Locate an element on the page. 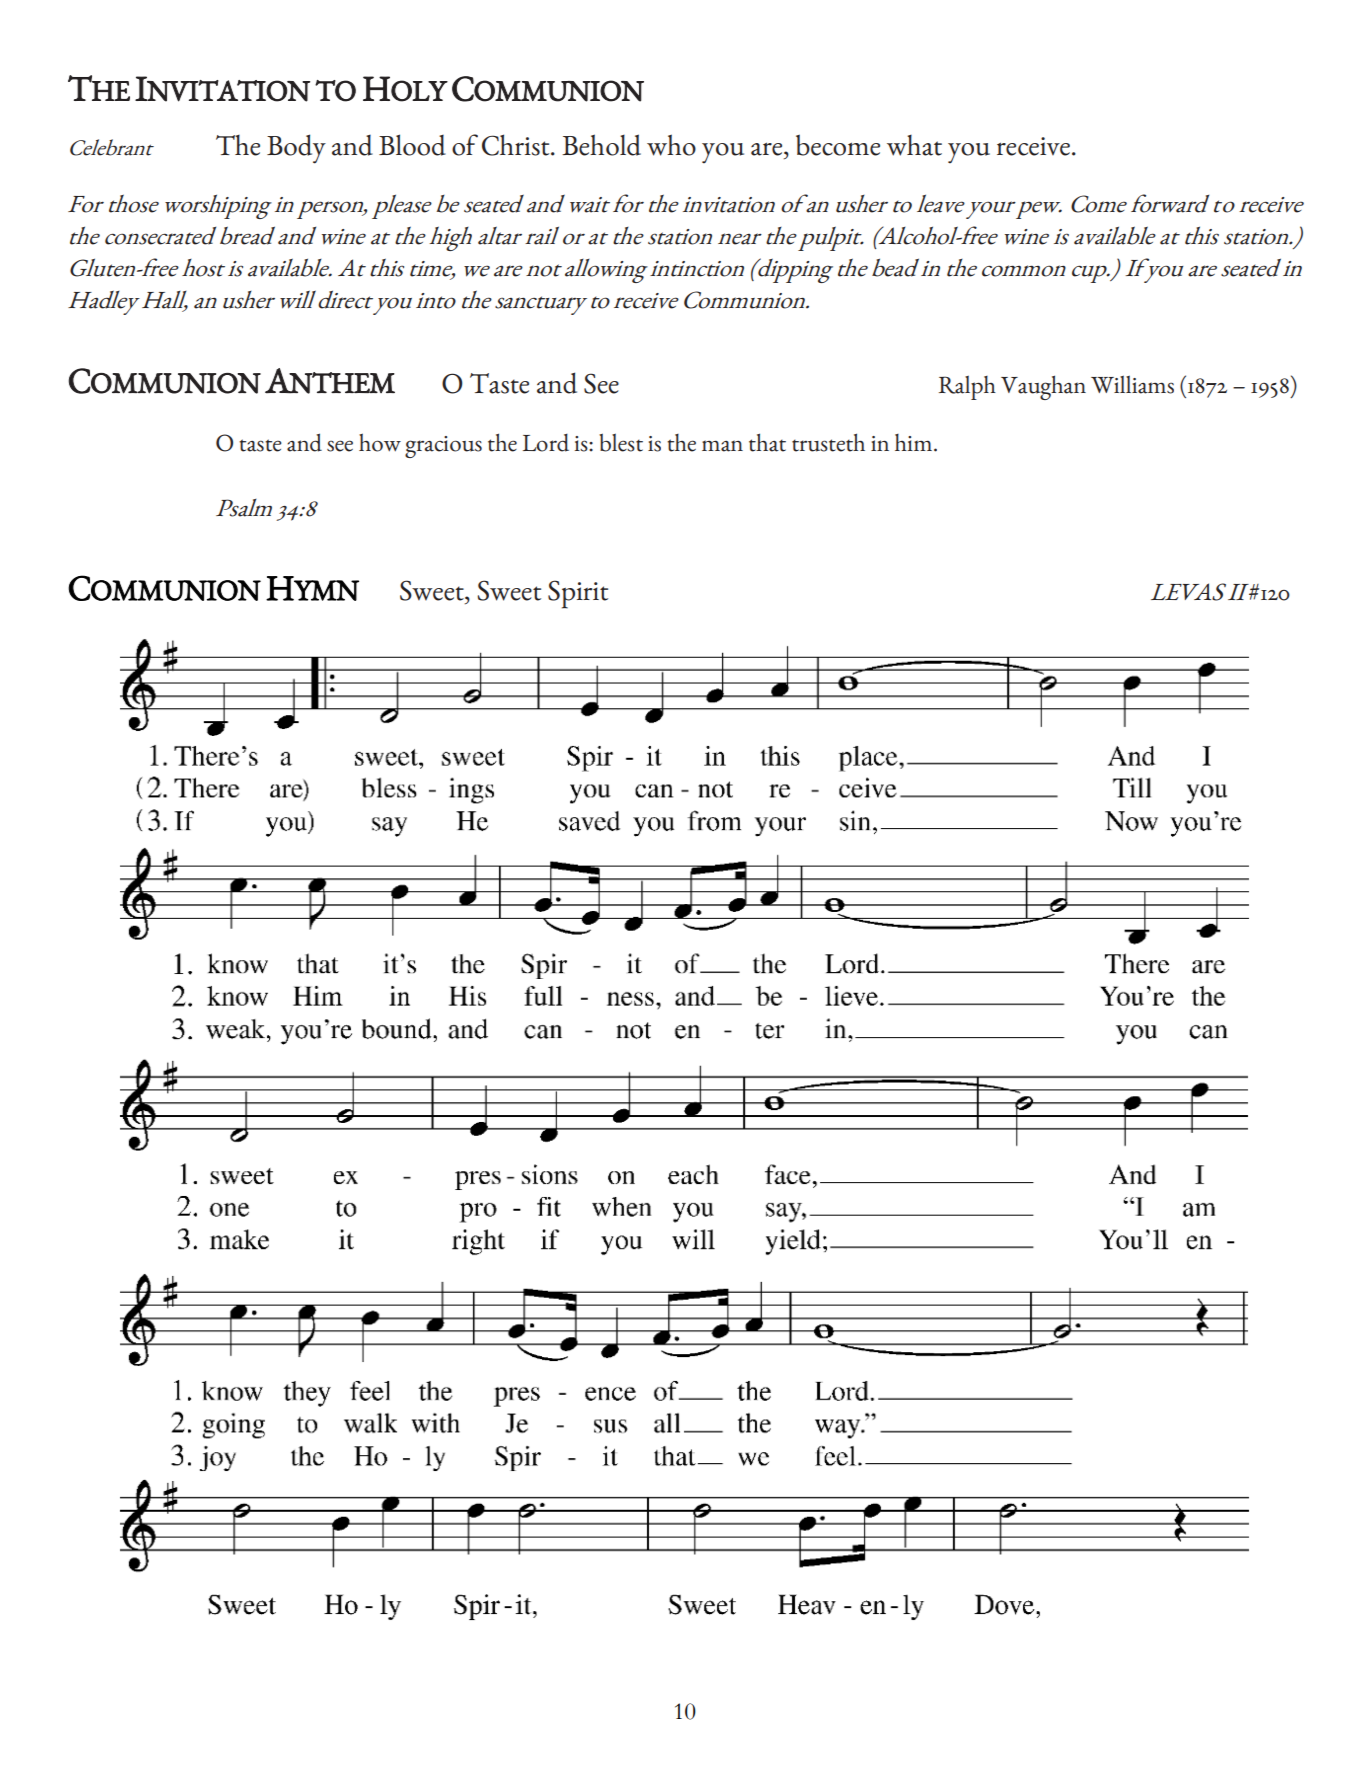  Vaughan is located at coordinates (1043, 387).
